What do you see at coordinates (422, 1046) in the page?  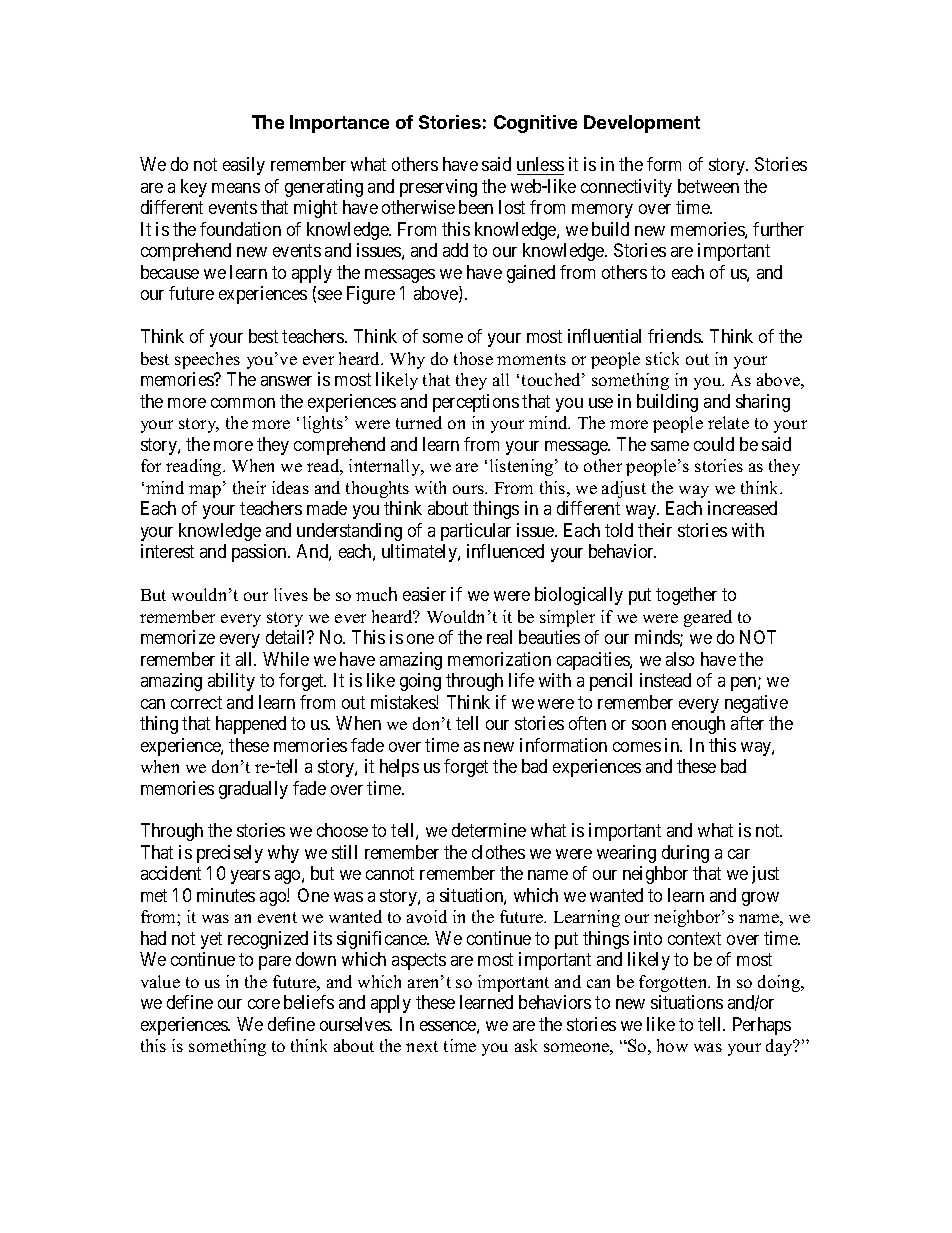 I see `next` at bounding box center [422, 1046].
